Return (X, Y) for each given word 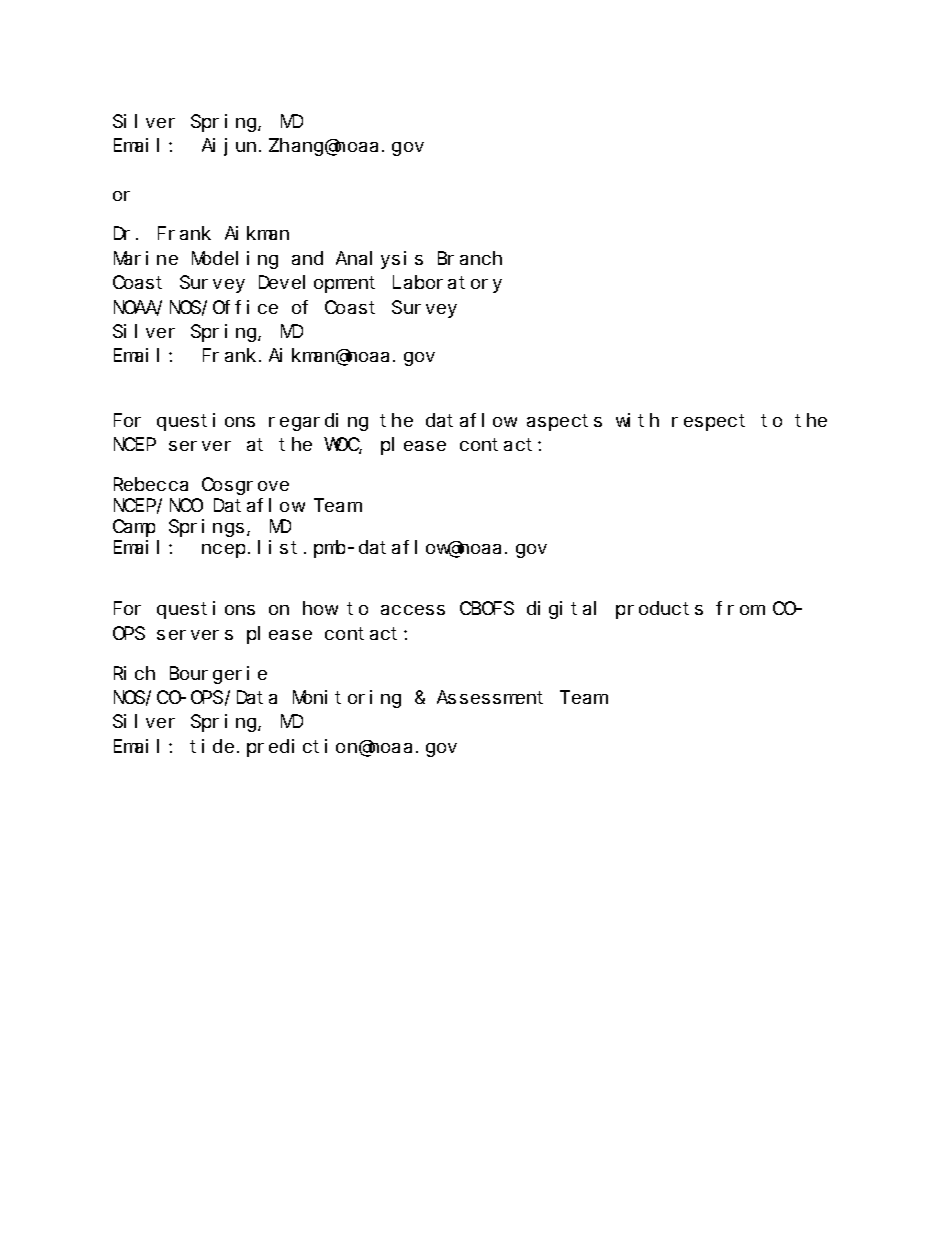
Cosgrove (245, 486)
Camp (134, 528)
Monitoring (347, 699)
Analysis (379, 260)
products (659, 610)
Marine (146, 258)
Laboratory (447, 284)
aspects (564, 422)
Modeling (235, 260)
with (637, 420)
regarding (318, 422)
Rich (134, 673)
